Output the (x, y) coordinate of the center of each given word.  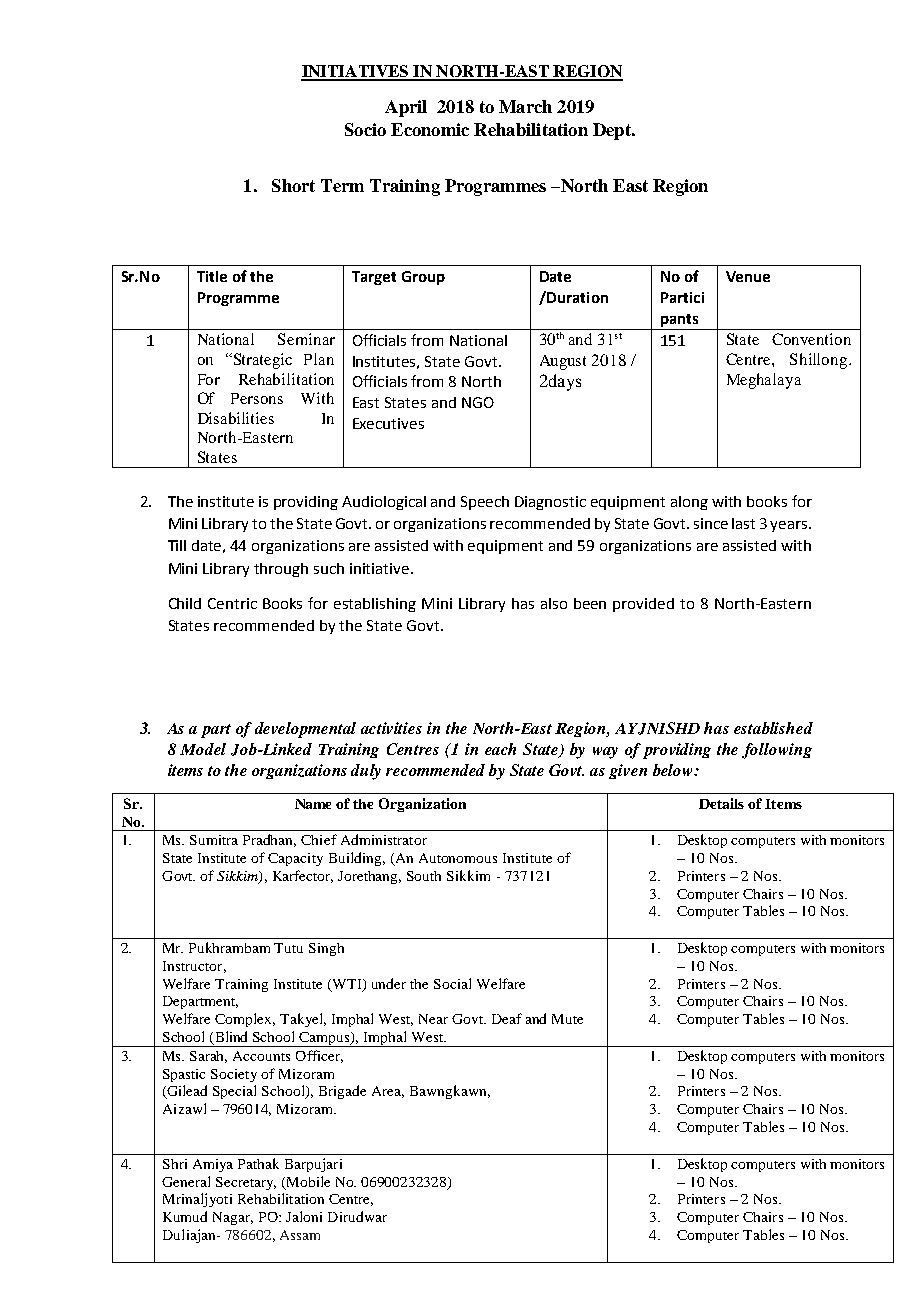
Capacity (295, 859)
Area (388, 1092)
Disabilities (236, 418)
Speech (485, 503)
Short (293, 185)
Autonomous (458, 858)
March (525, 106)
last (743, 523)
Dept (613, 131)
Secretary (246, 1183)
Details (721, 803)
